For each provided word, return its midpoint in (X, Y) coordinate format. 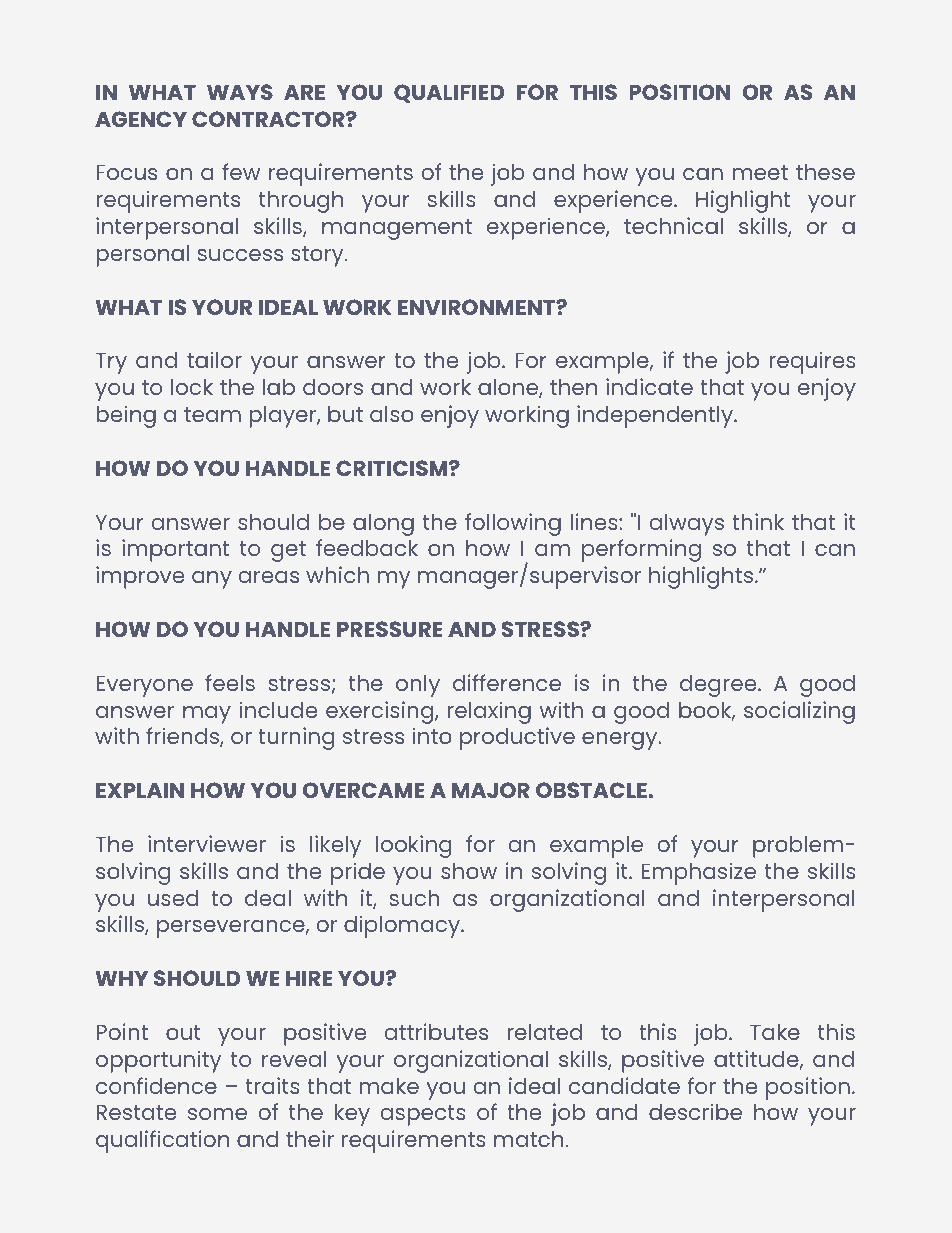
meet (760, 172)
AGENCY (141, 119)
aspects (423, 1115)
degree (719, 686)
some (217, 1114)
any (212, 580)
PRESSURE (389, 629)
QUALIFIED (449, 93)
